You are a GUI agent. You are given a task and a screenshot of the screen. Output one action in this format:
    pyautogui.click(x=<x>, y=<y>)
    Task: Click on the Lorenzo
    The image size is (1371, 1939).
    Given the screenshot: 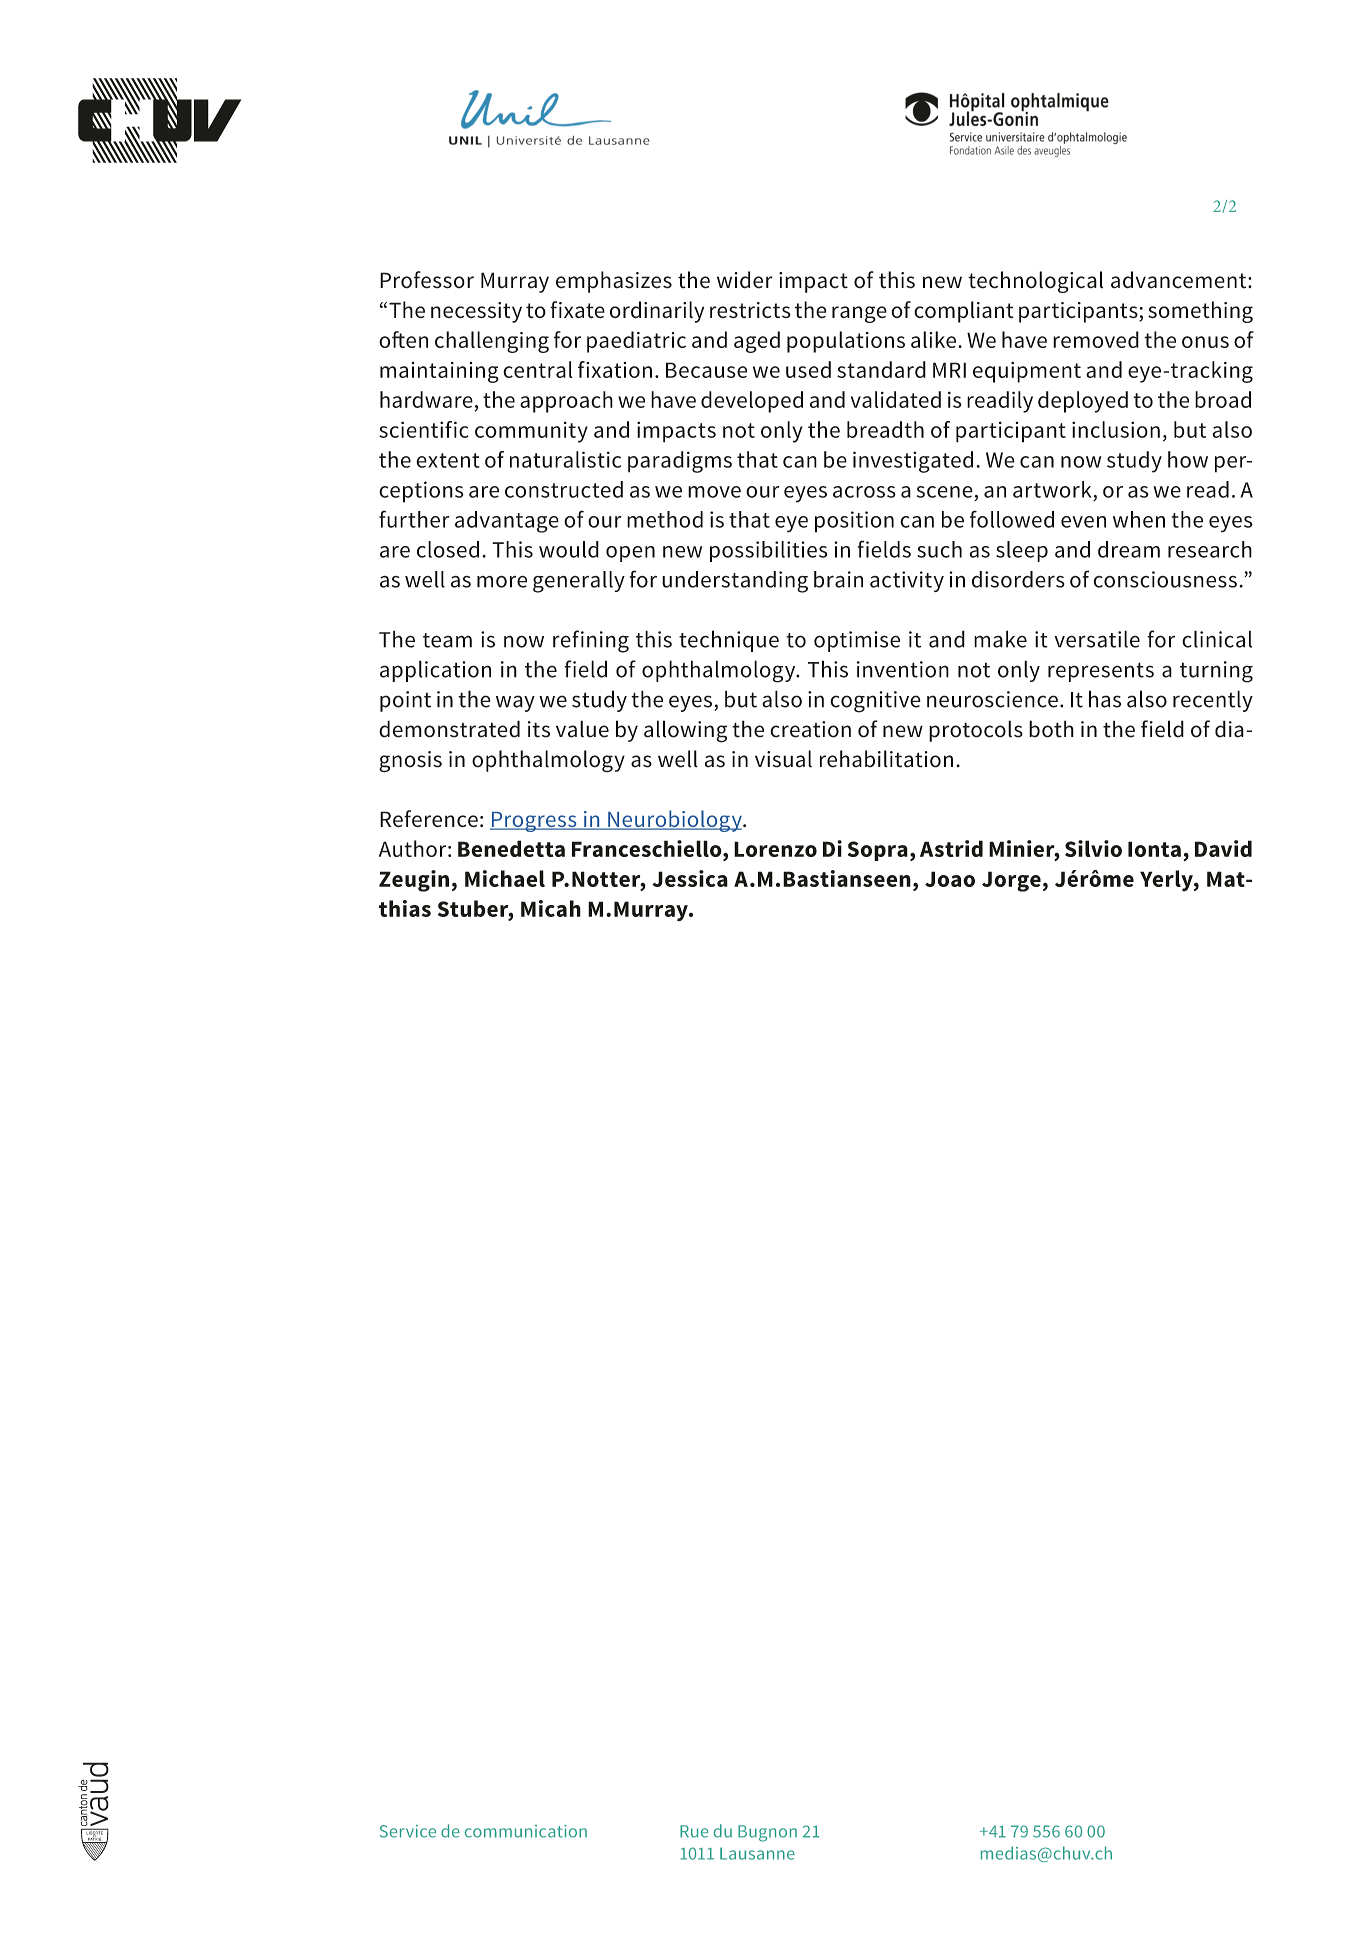 What is the action you would take?
    pyautogui.click(x=775, y=849)
